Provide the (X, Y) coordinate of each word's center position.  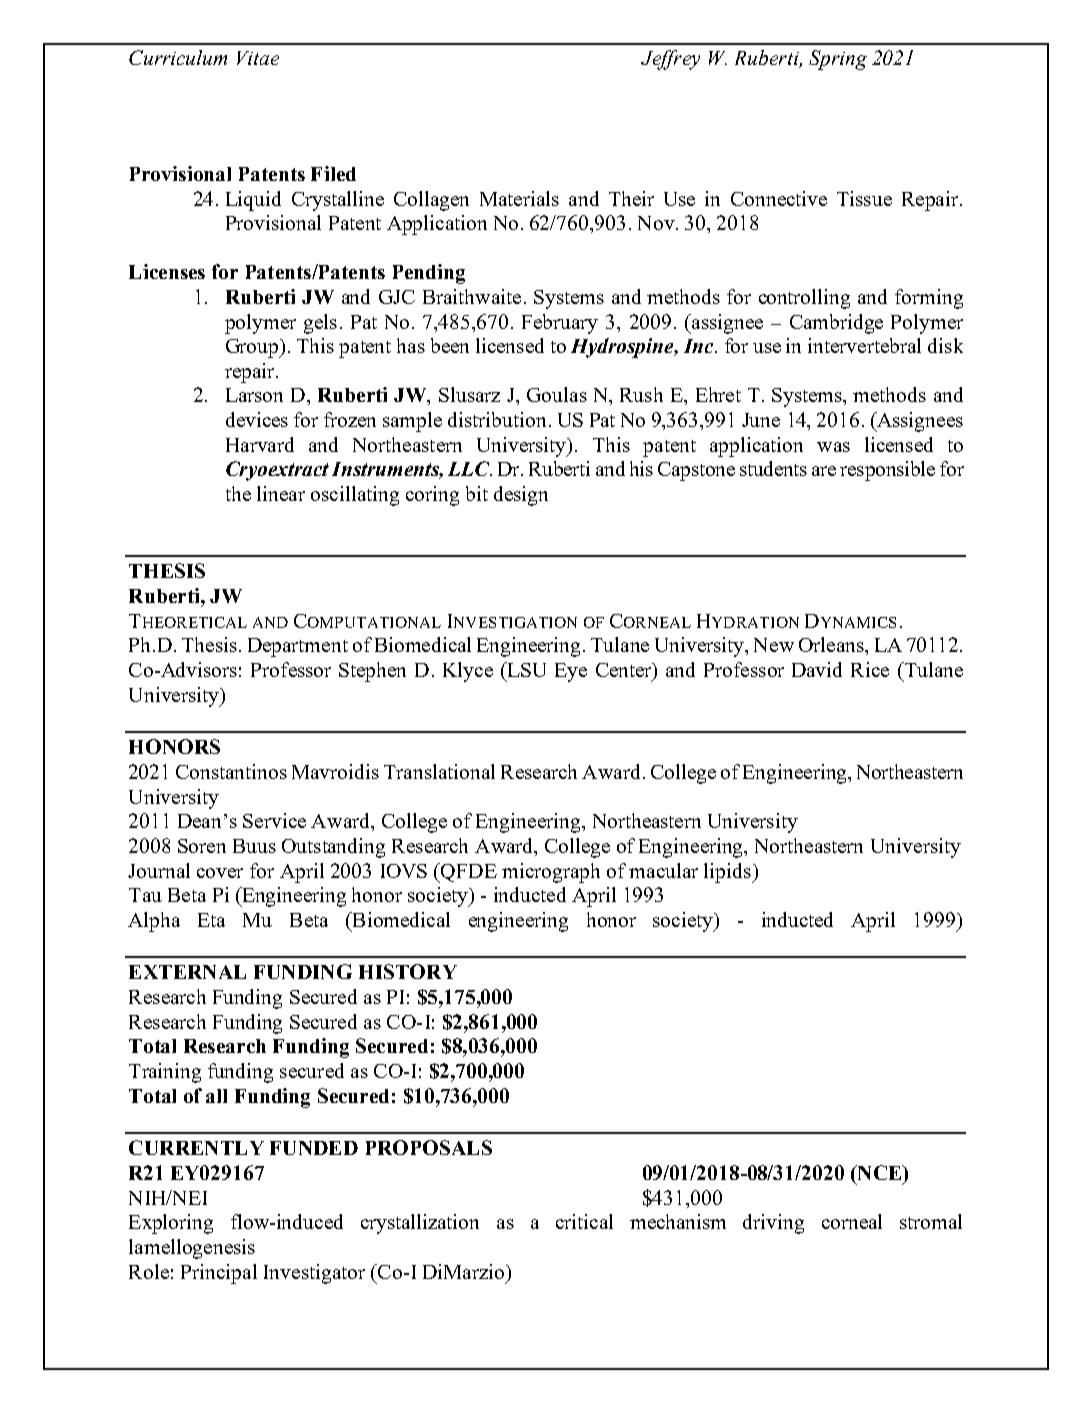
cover (220, 873)
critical (584, 1221)
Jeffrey (670, 60)
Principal (219, 1274)
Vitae (258, 58)
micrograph (551, 873)
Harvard (260, 444)
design (521, 496)
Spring (838, 60)
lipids (728, 873)
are (824, 471)
